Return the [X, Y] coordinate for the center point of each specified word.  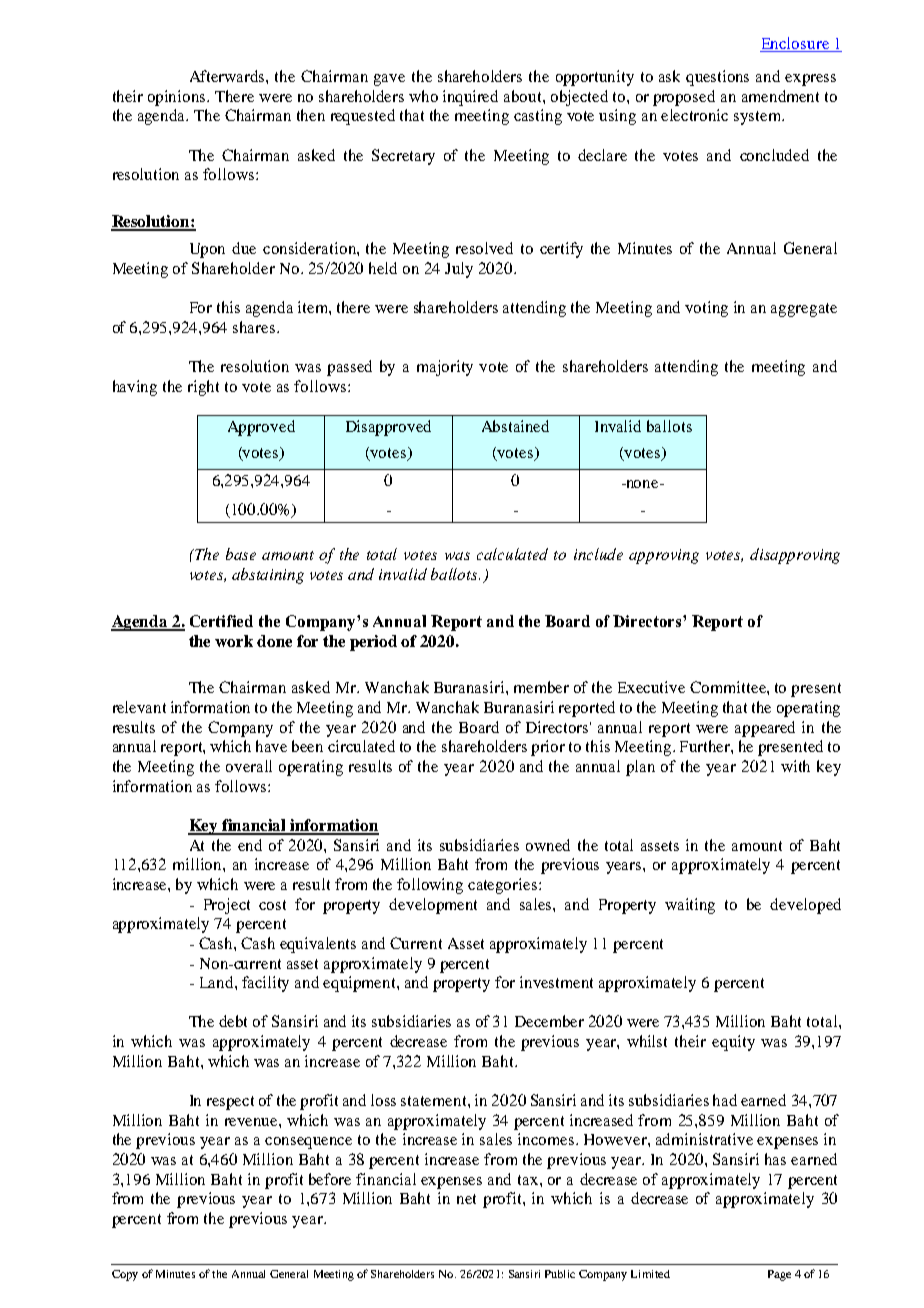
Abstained [515, 426]
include [598, 554]
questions [717, 78]
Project [227, 906]
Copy [125, 1275]
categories [502, 886]
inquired [470, 98]
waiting [690, 906]
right [203, 388]
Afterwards [228, 76]
